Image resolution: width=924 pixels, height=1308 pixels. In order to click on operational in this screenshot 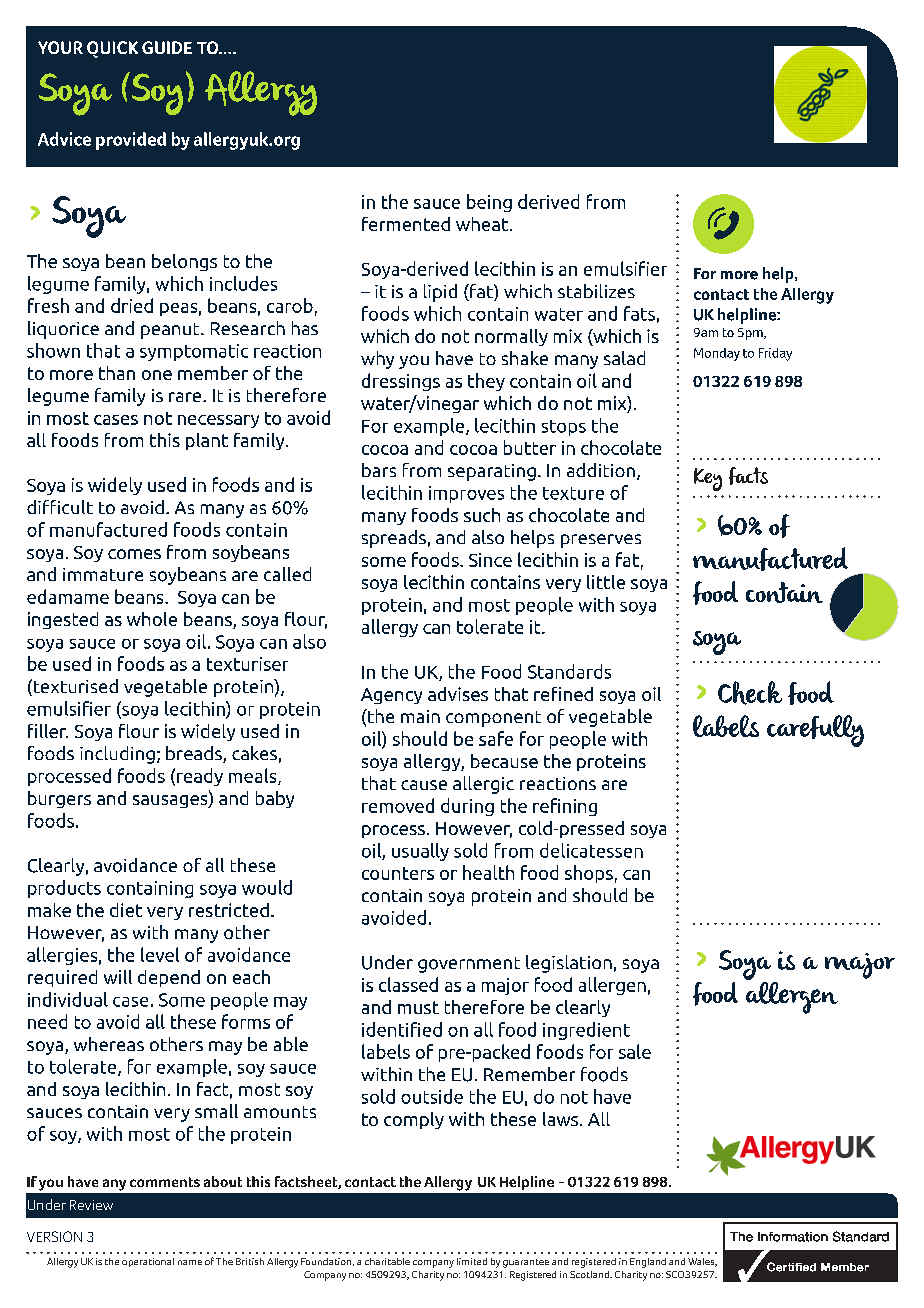, I will do `click(148, 1262)`.
